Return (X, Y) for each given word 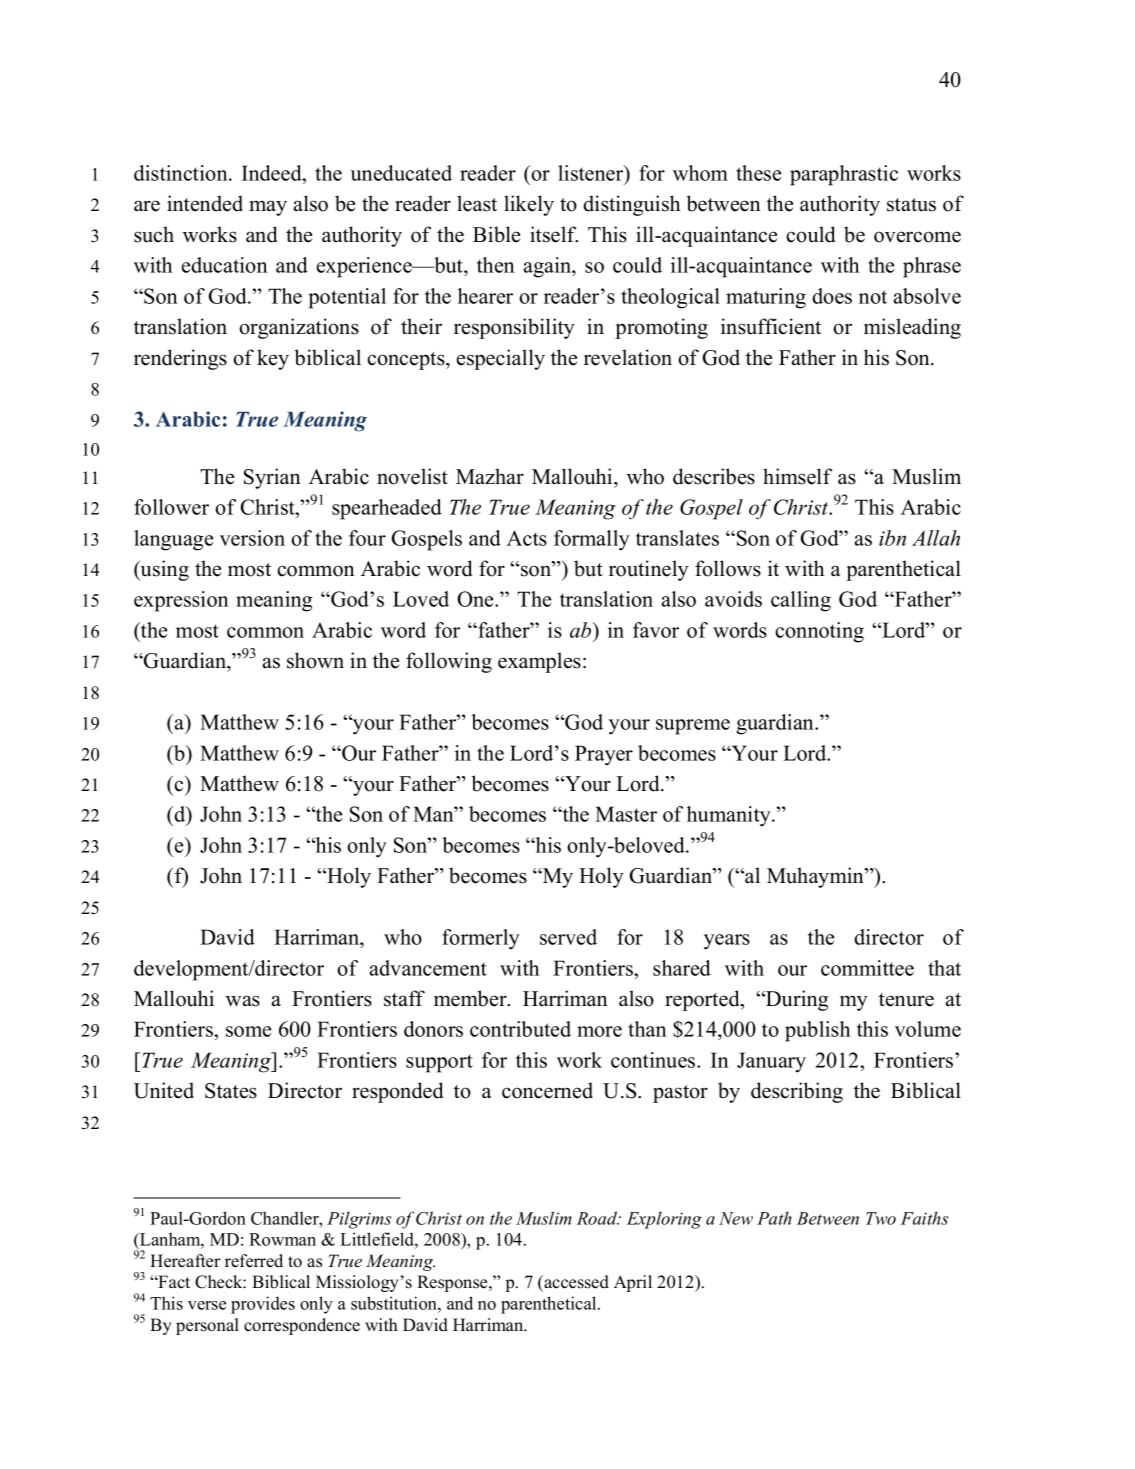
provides (263, 1305)
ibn (892, 538)
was (243, 1001)
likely (529, 205)
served (568, 937)
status (911, 205)
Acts (527, 538)
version (252, 538)
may (268, 208)
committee (867, 968)
